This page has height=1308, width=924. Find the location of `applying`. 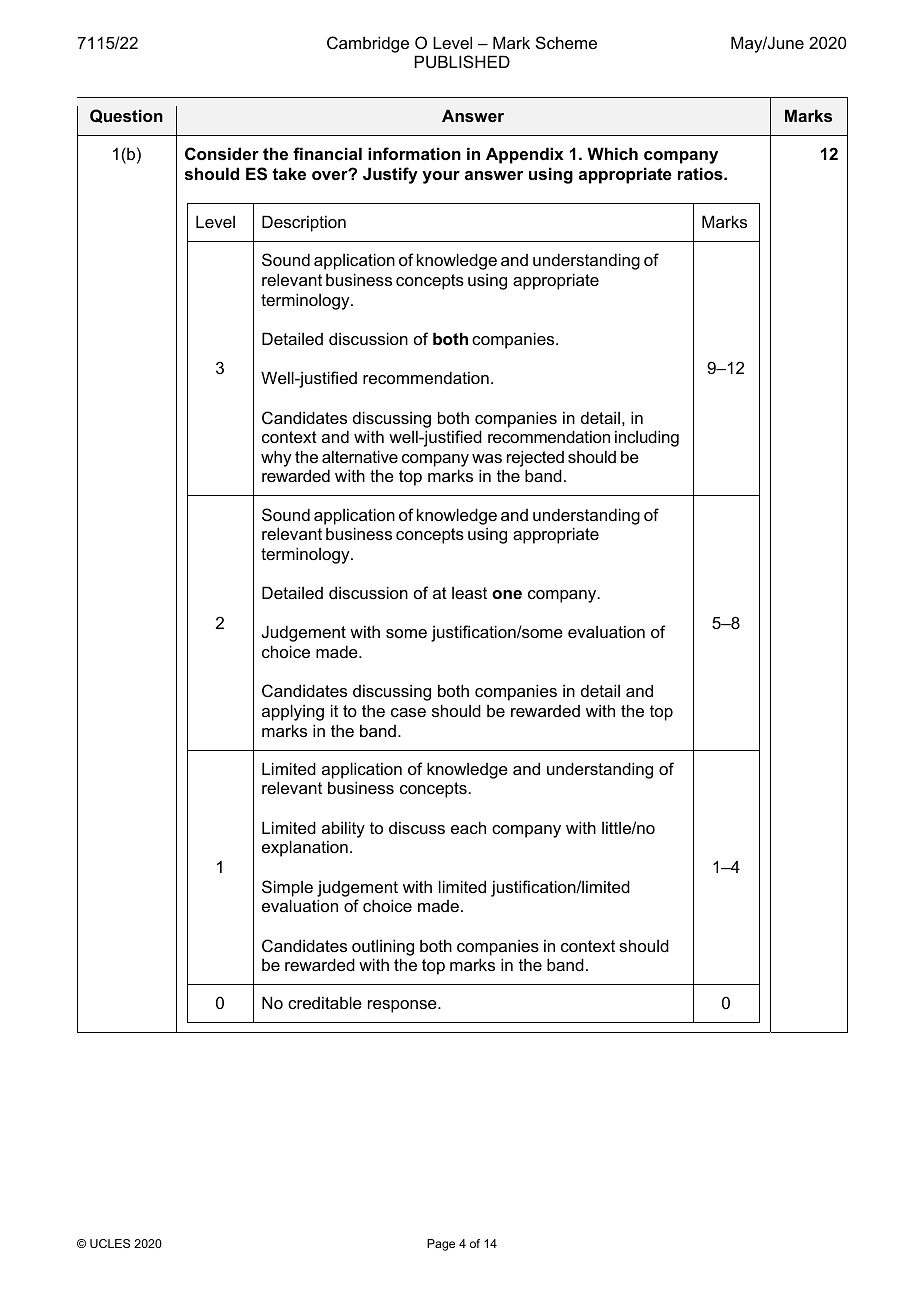

applying is located at coordinates (293, 712).
